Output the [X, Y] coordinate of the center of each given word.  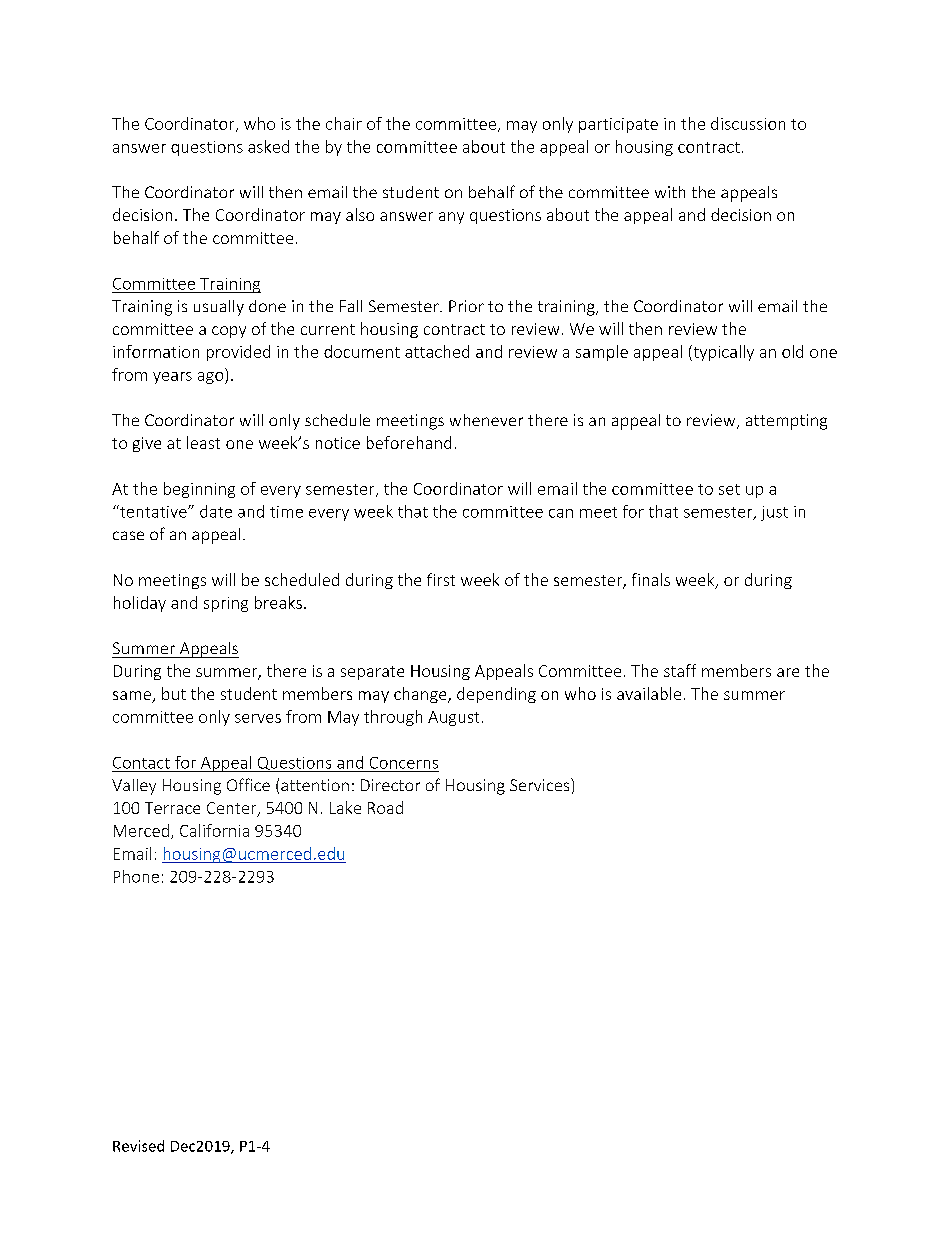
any [451, 218]
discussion [748, 123]
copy [229, 332]
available [649, 693]
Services [541, 784]
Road [385, 807]
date [216, 511]
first [441, 579]
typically [722, 353]
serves [258, 718]
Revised [138, 1146]
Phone [136, 876]
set [729, 489]
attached [437, 351]
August [453, 718]
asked [268, 146]
